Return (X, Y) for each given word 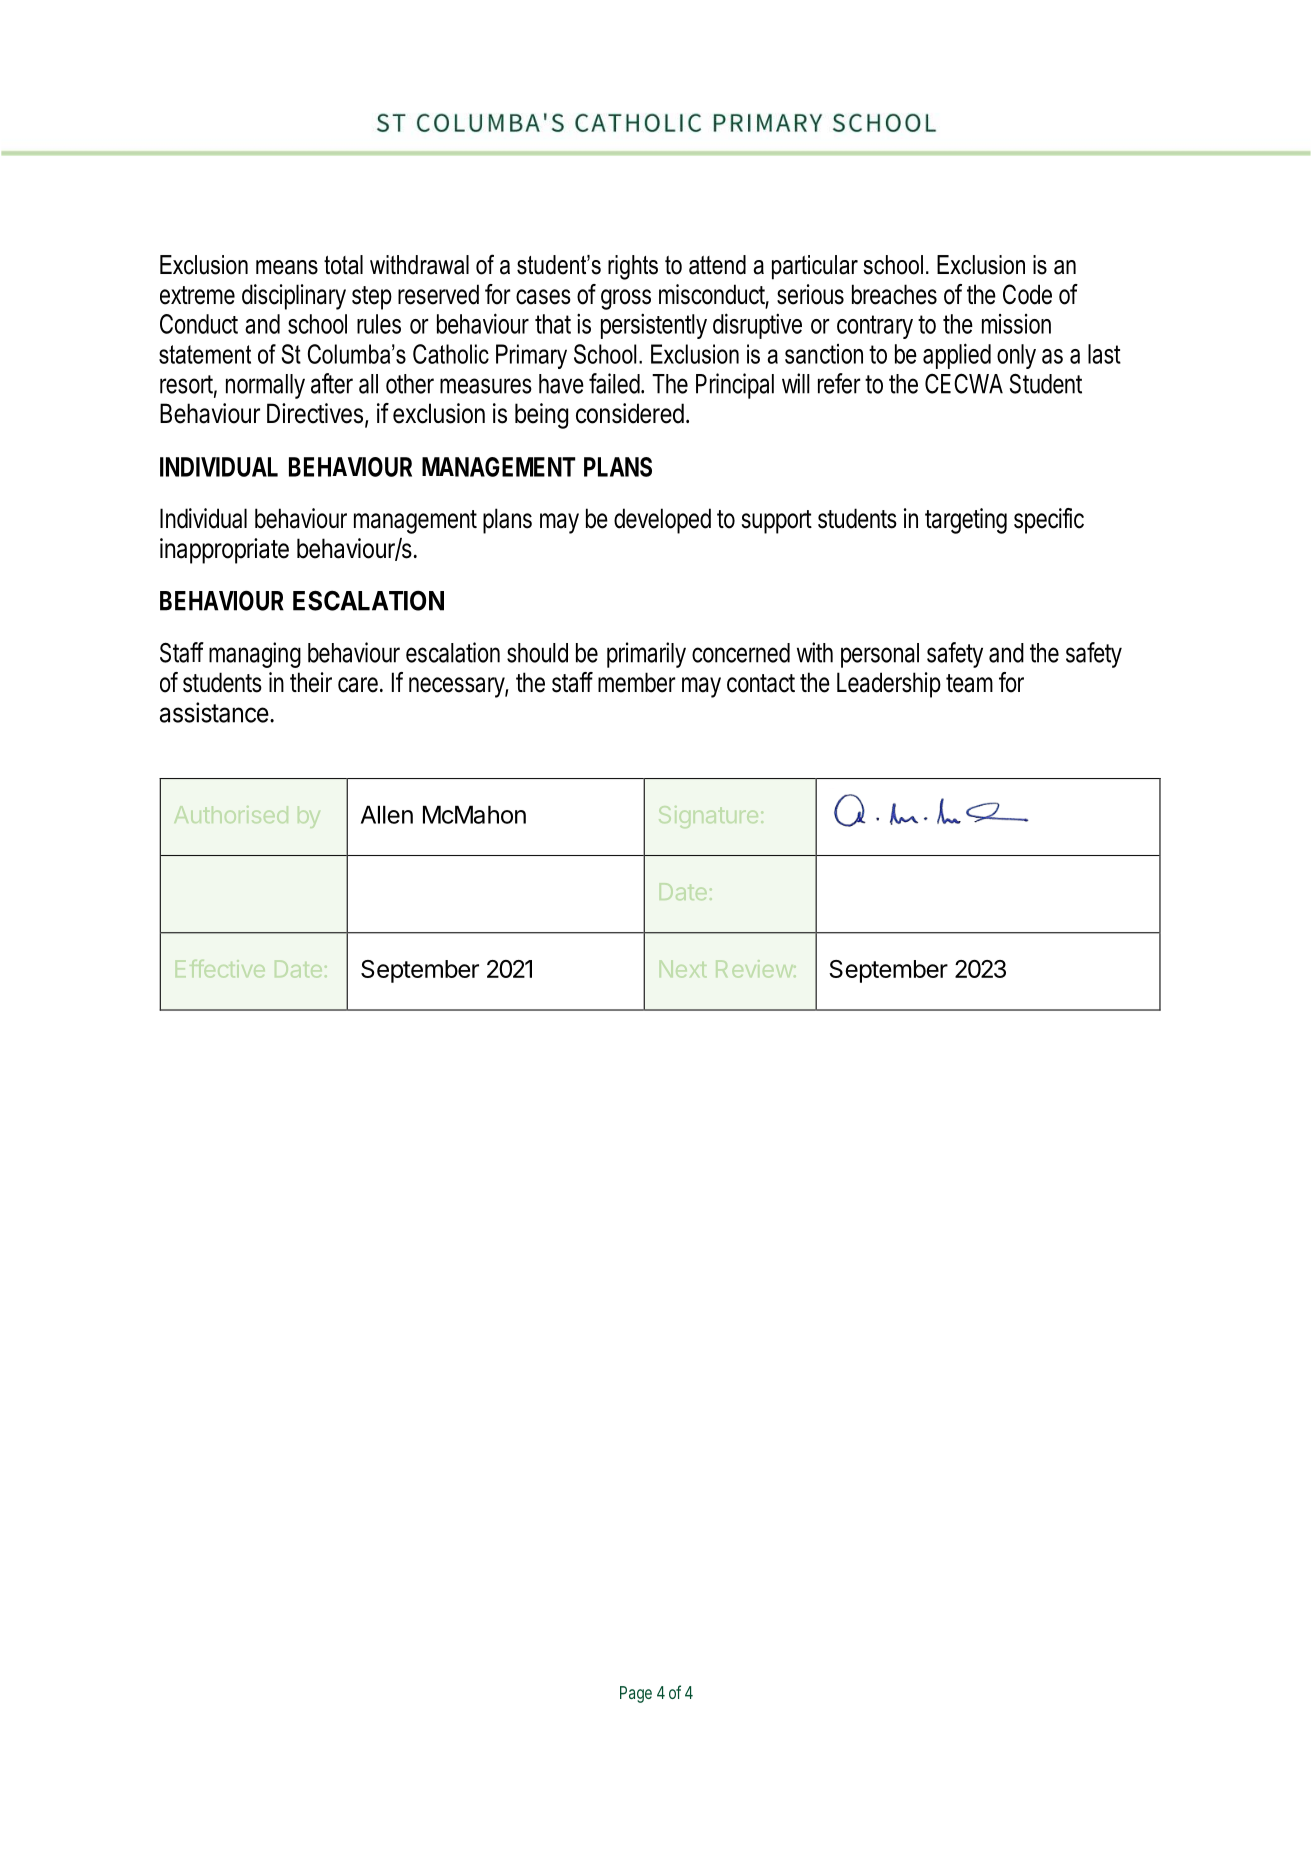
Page (636, 1694)
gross (626, 299)
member (636, 682)
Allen (387, 814)
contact (761, 683)
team (969, 683)
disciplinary (294, 297)
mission (1016, 324)
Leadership (889, 685)
